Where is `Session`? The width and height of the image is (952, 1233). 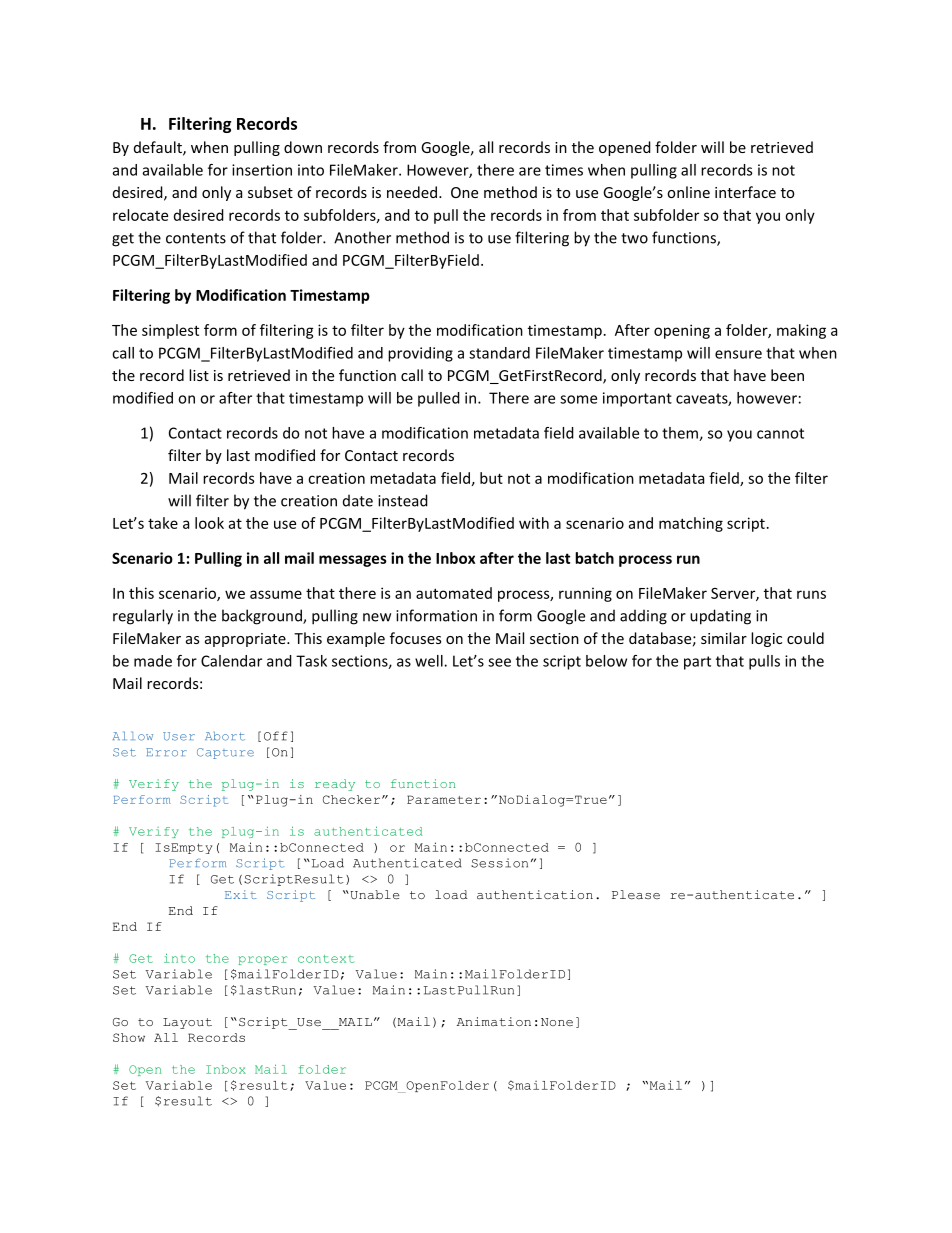
Session is located at coordinates (499, 863).
